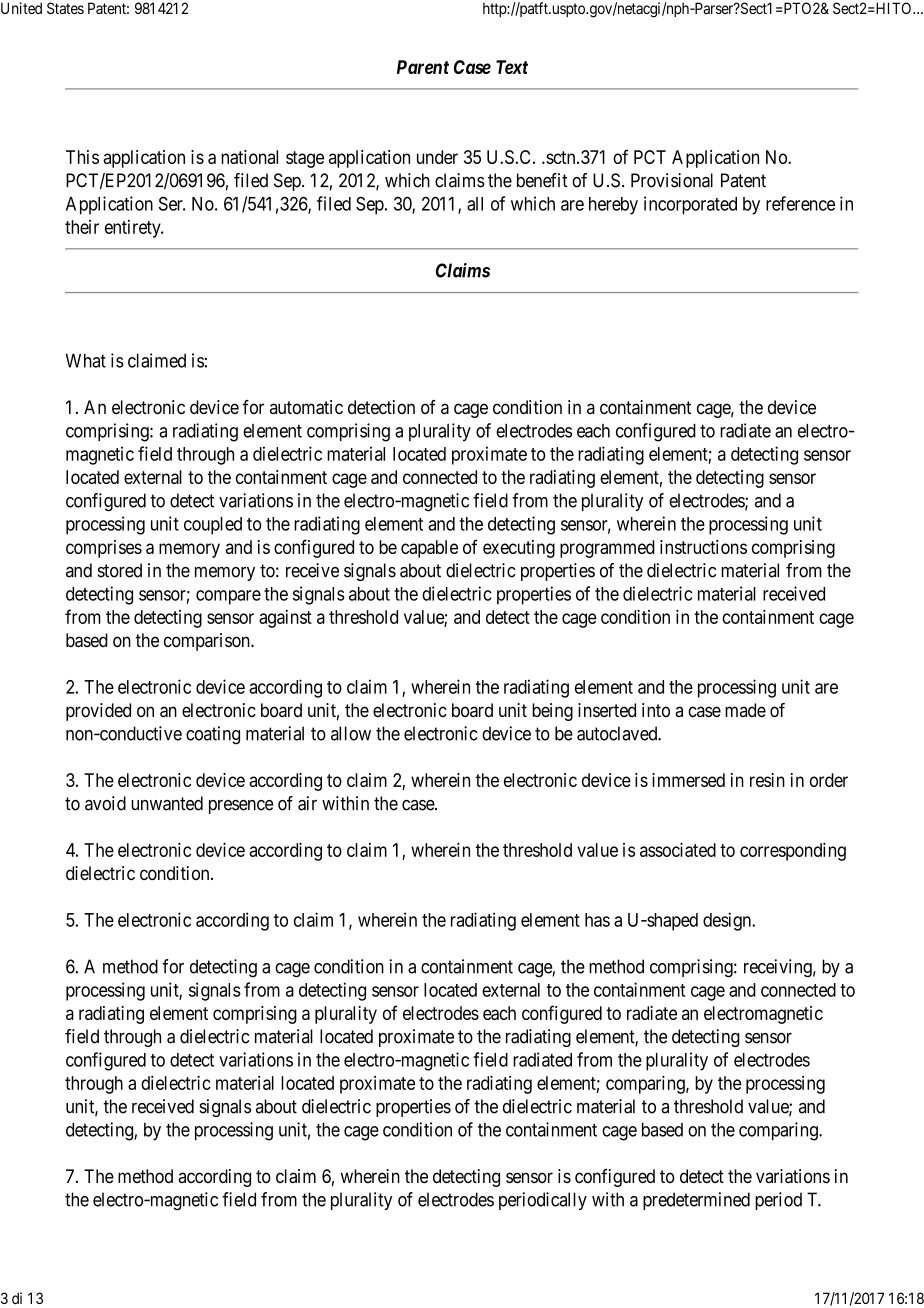 The width and height of the page is (924, 1308). What do you see at coordinates (86, 361) in the page?
I see `What` at bounding box center [86, 361].
